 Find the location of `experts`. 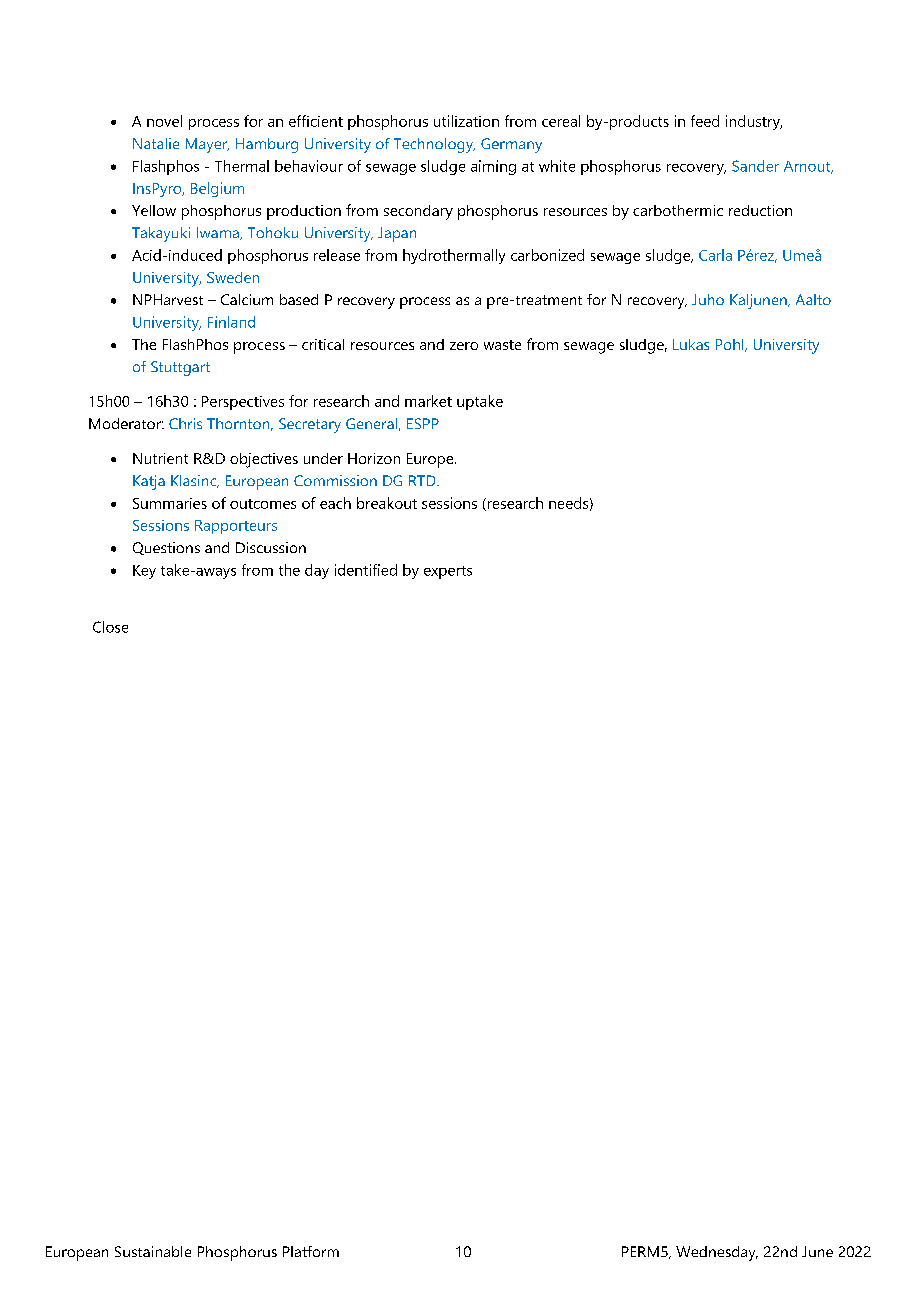

experts is located at coordinates (448, 572).
